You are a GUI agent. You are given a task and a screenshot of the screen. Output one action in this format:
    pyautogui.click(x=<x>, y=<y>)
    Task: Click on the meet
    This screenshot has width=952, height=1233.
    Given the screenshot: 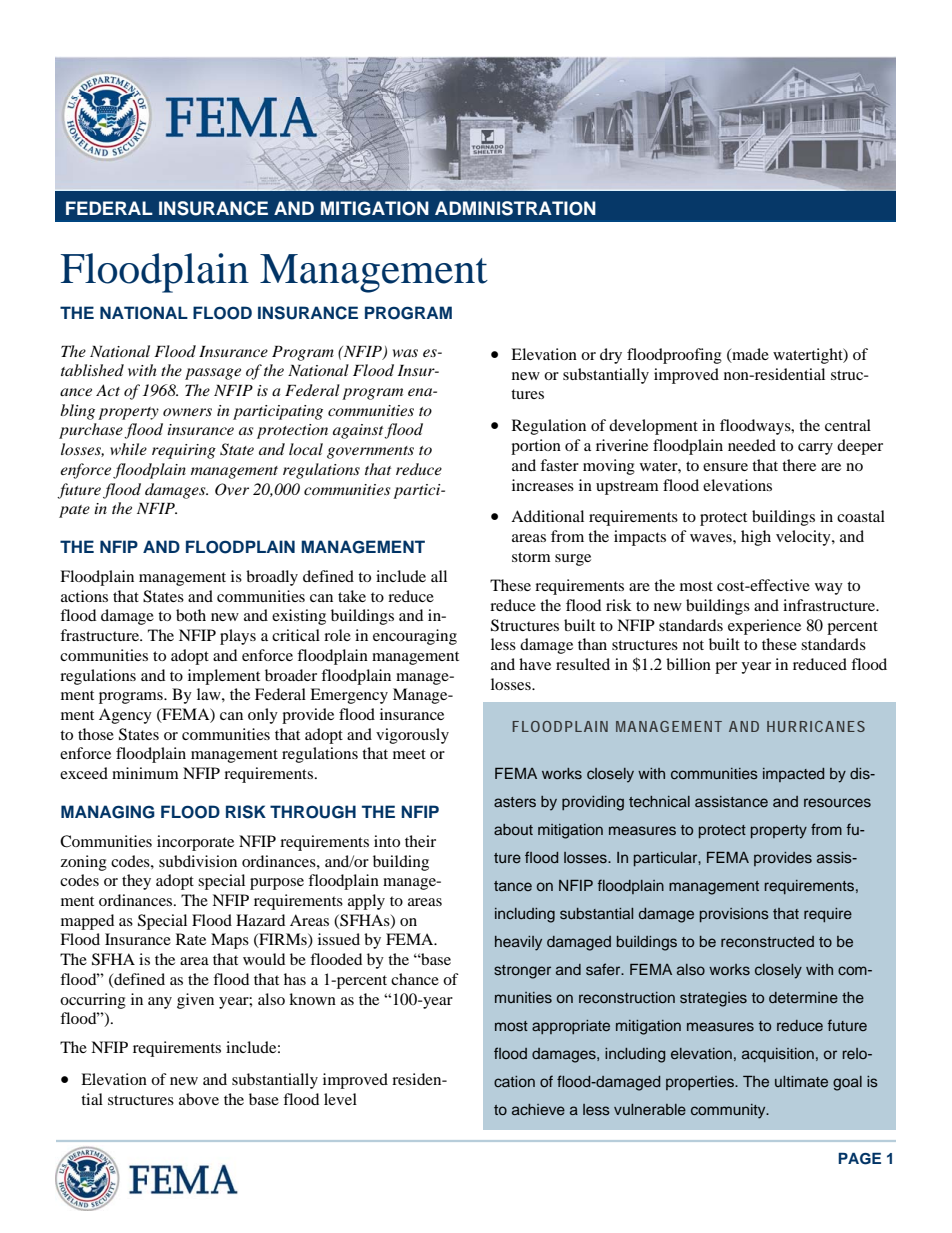 What is the action you would take?
    pyautogui.click(x=409, y=754)
